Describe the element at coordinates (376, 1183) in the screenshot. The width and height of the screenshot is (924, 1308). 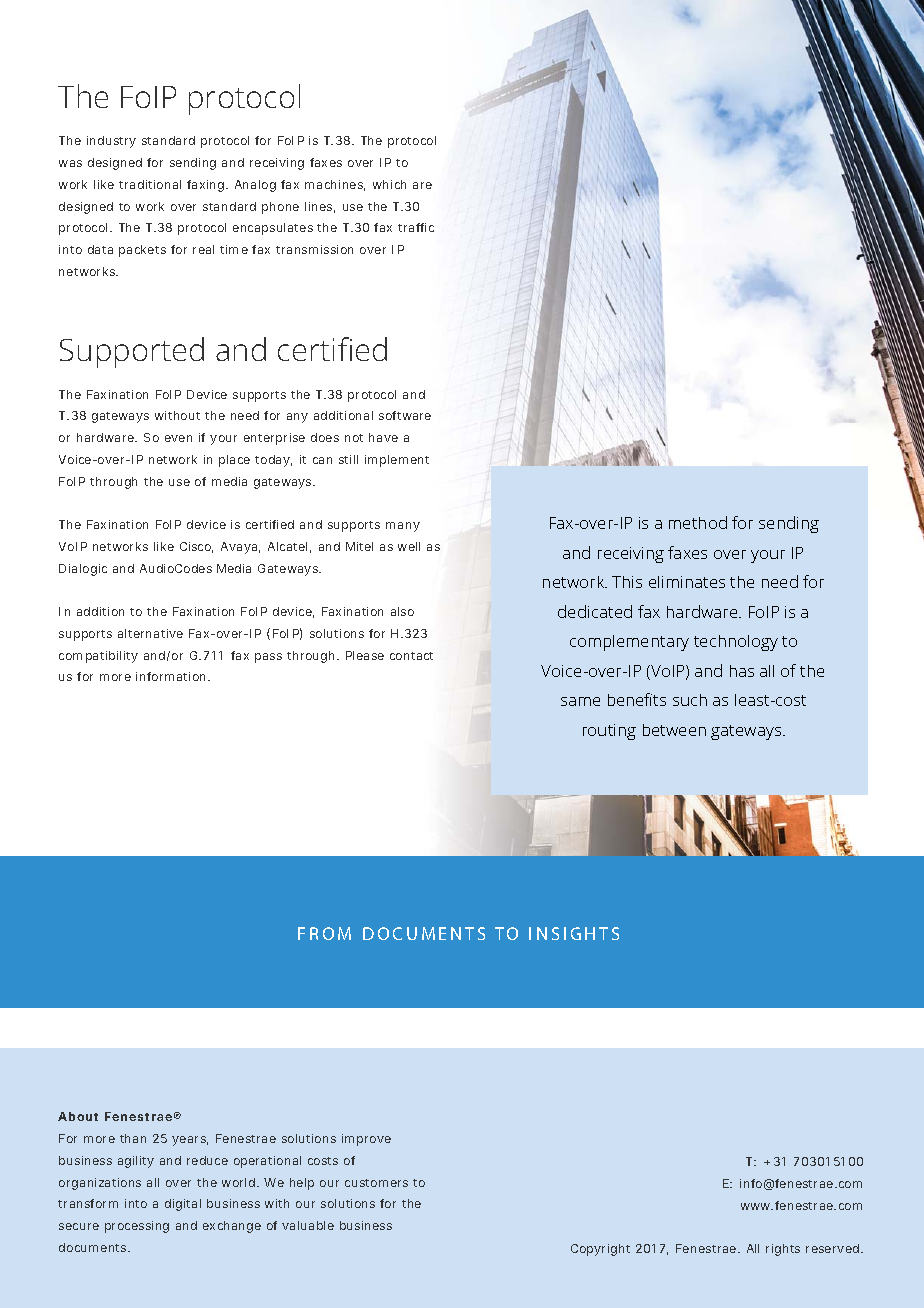
I see `customers` at that location.
